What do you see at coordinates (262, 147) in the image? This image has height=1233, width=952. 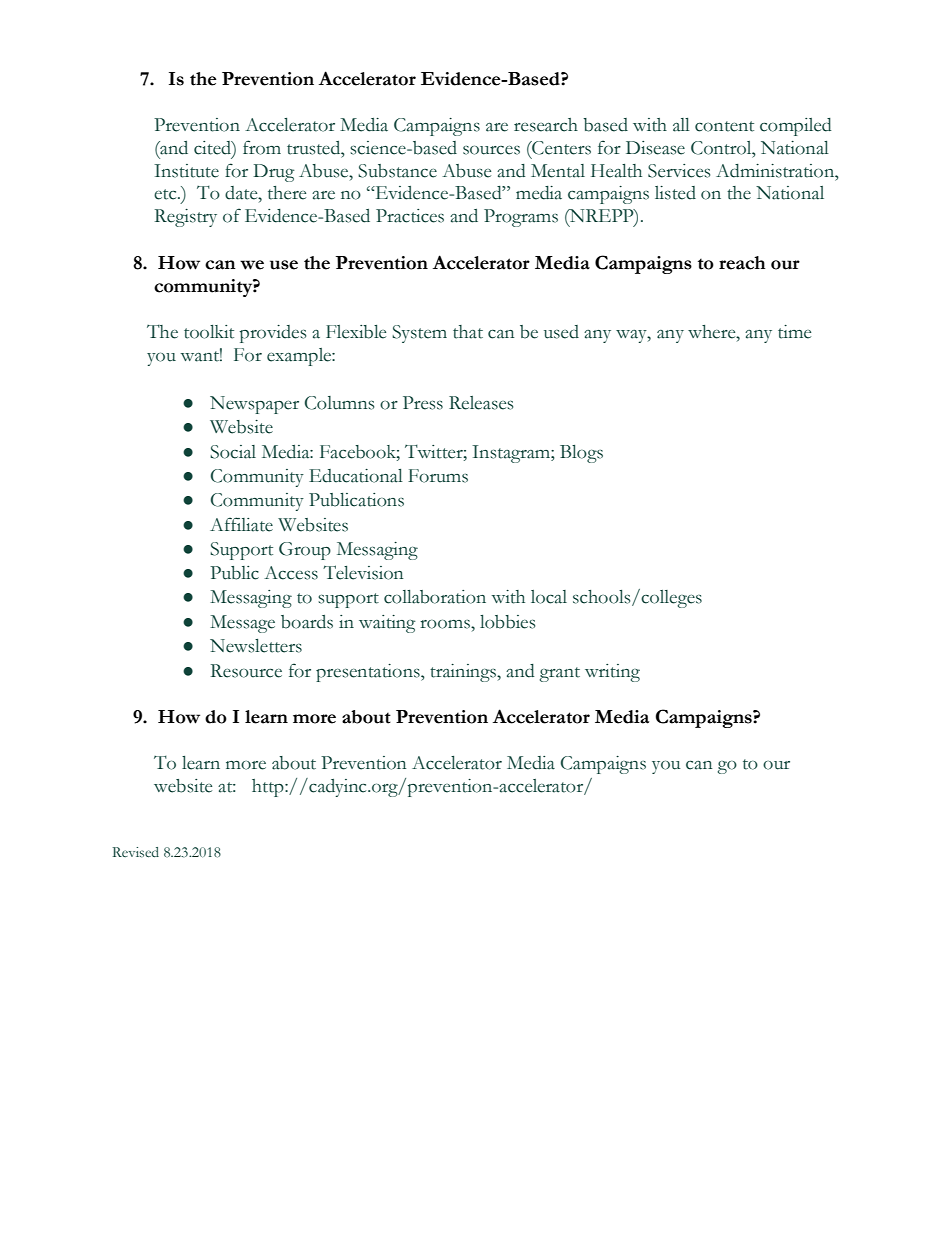 I see `from` at bounding box center [262, 147].
